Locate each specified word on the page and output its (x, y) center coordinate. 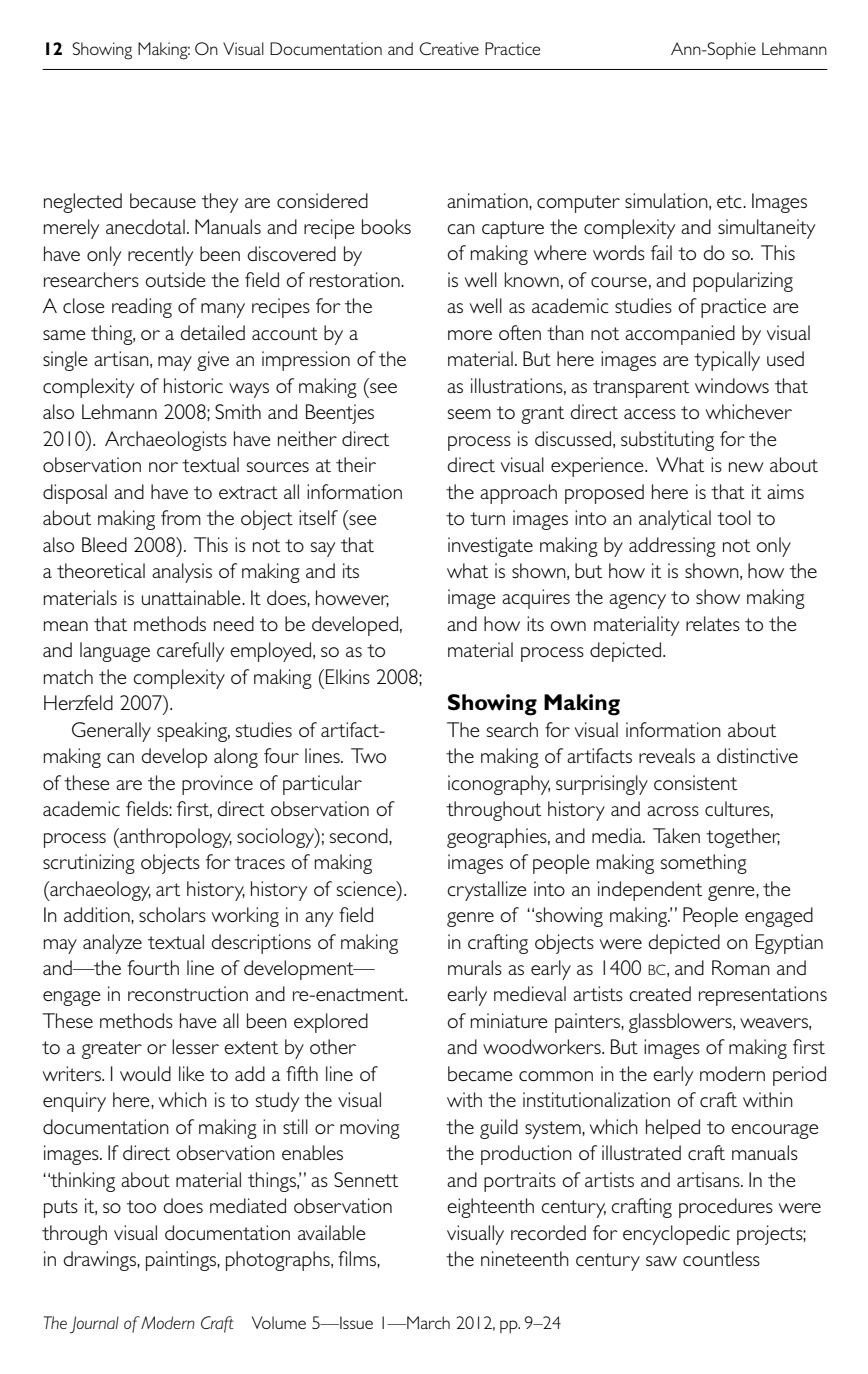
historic (193, 385)
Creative (449, 48)
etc (730, 201)
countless (721, 1258)
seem (469, 414)
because (163, 200)
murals (475, 967)
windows (732, 385)
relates (713, 623)
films (358, 1258)
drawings (100, 1261)
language (115, 652)
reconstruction (188, 993)
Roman (741, 967)
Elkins (348, 676)
